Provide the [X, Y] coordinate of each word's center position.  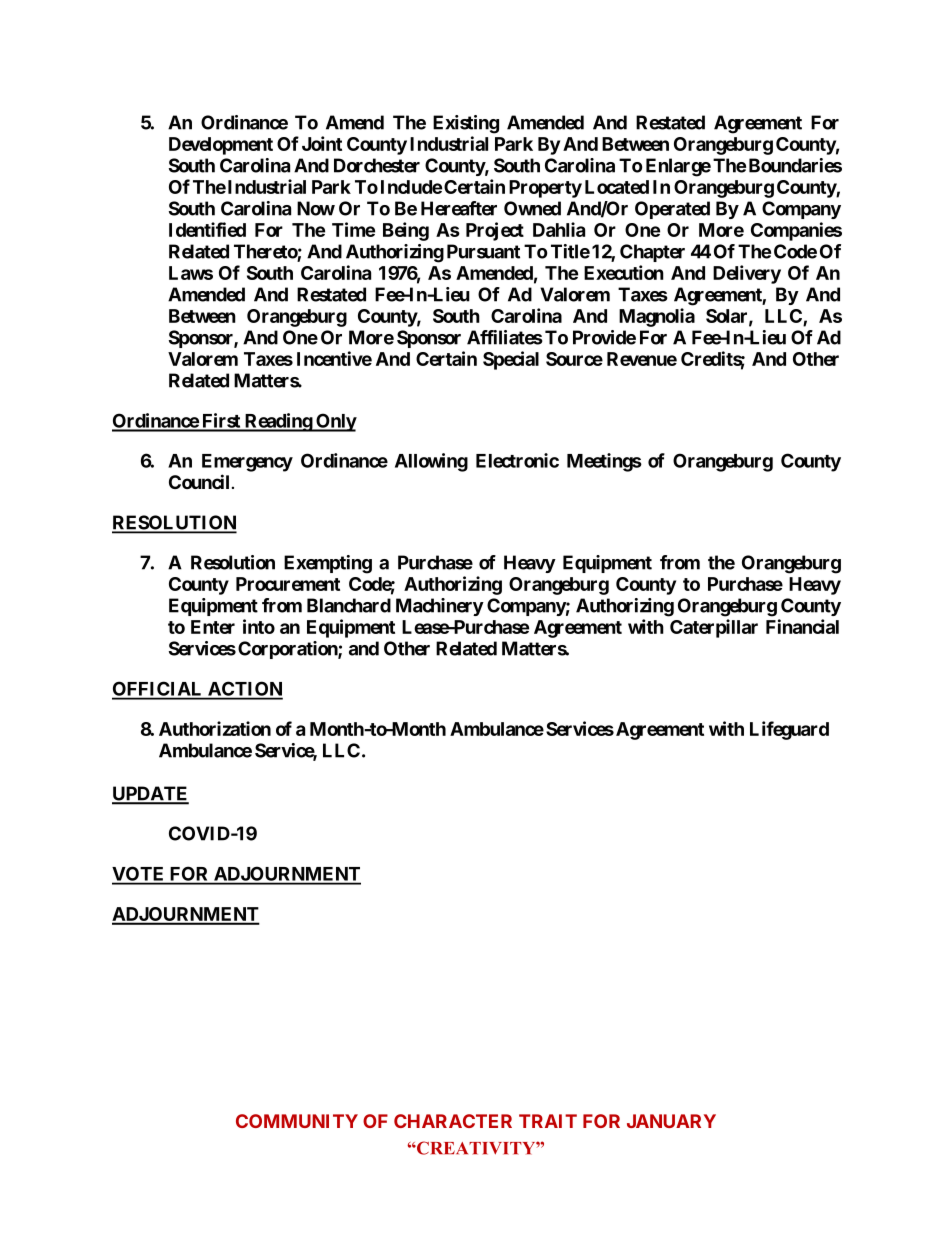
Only [335, 422]
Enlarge [678, 167]
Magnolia [657, 317]
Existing [466, 124]
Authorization [215, 728]
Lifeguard [789, 730]
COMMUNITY [297, 1121]
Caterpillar [714, 628]
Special [511, 360]
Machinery [440, 607]
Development [221, 146]
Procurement [288, 584]
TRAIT [548, 1121]
